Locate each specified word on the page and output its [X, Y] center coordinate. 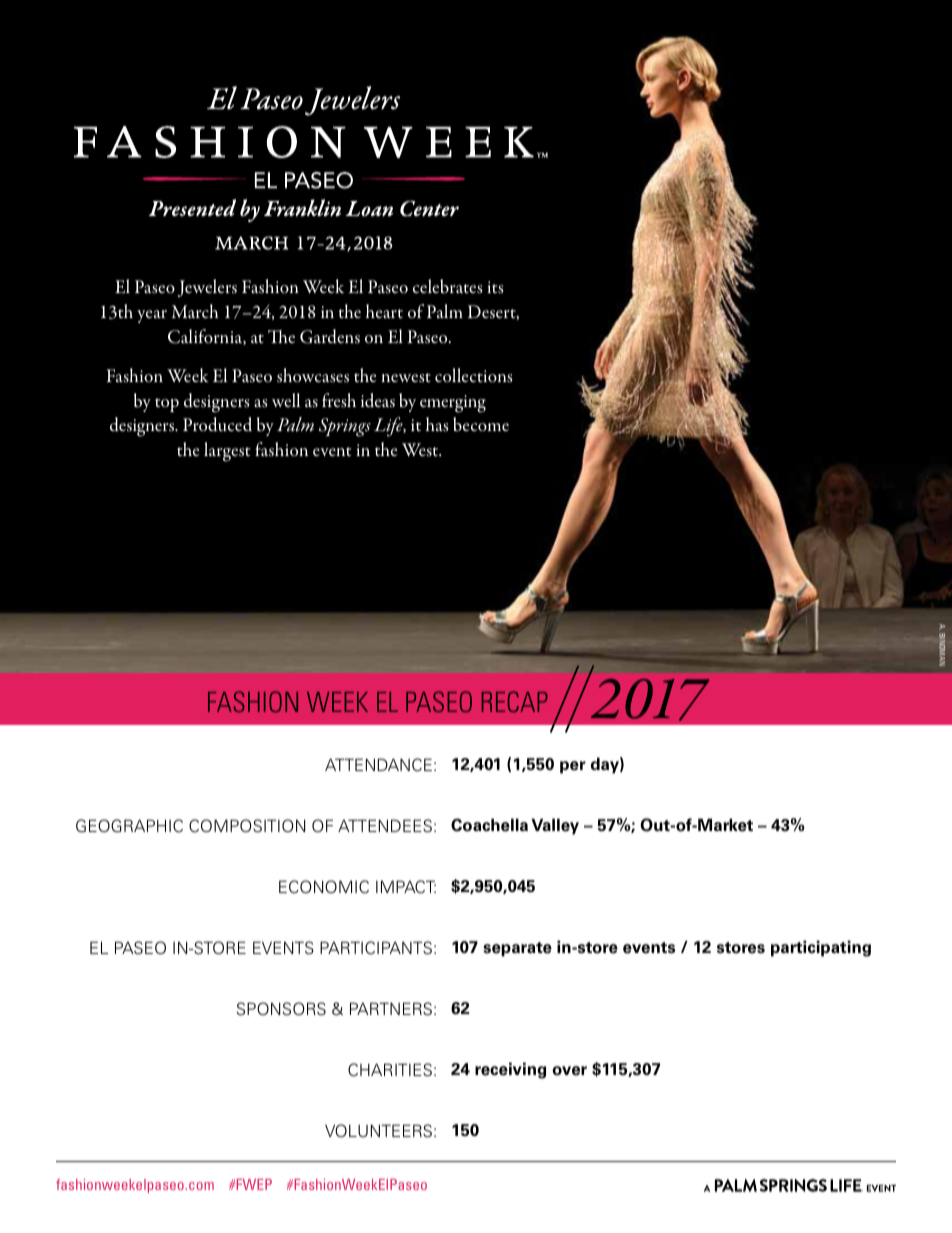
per [573, 767]
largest [227, 452]
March [195, 311]
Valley [555, 826]
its [495, 287]
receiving [510, 1070]
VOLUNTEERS [378, 1131]
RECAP [515, 701]
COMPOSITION [247, 826]
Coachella [489, 825]
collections [474, 375]
